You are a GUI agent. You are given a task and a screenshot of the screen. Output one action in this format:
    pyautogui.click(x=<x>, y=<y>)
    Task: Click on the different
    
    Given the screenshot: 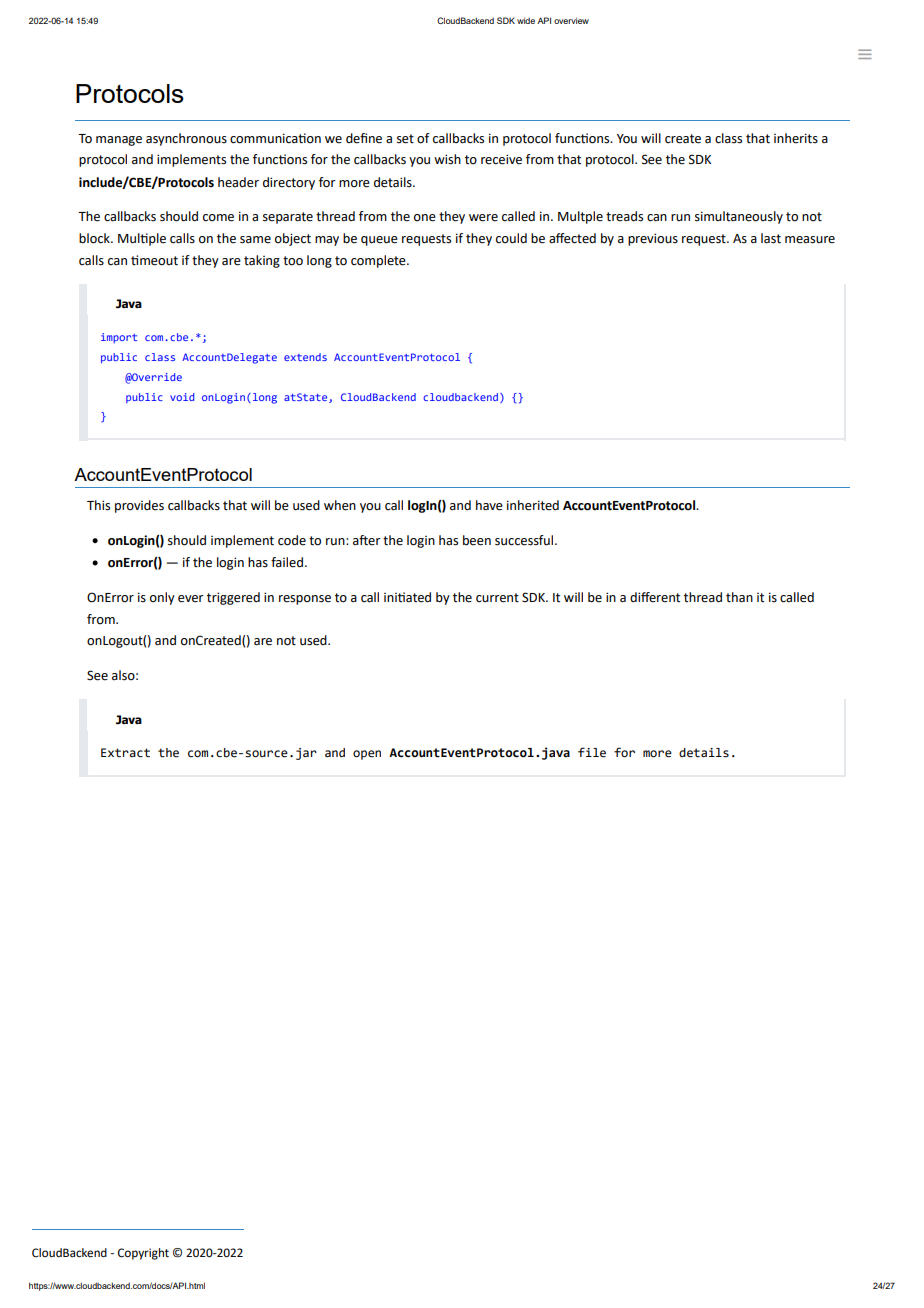 What is the action you would take?
    pyautogui.click(x=655, y=597)
